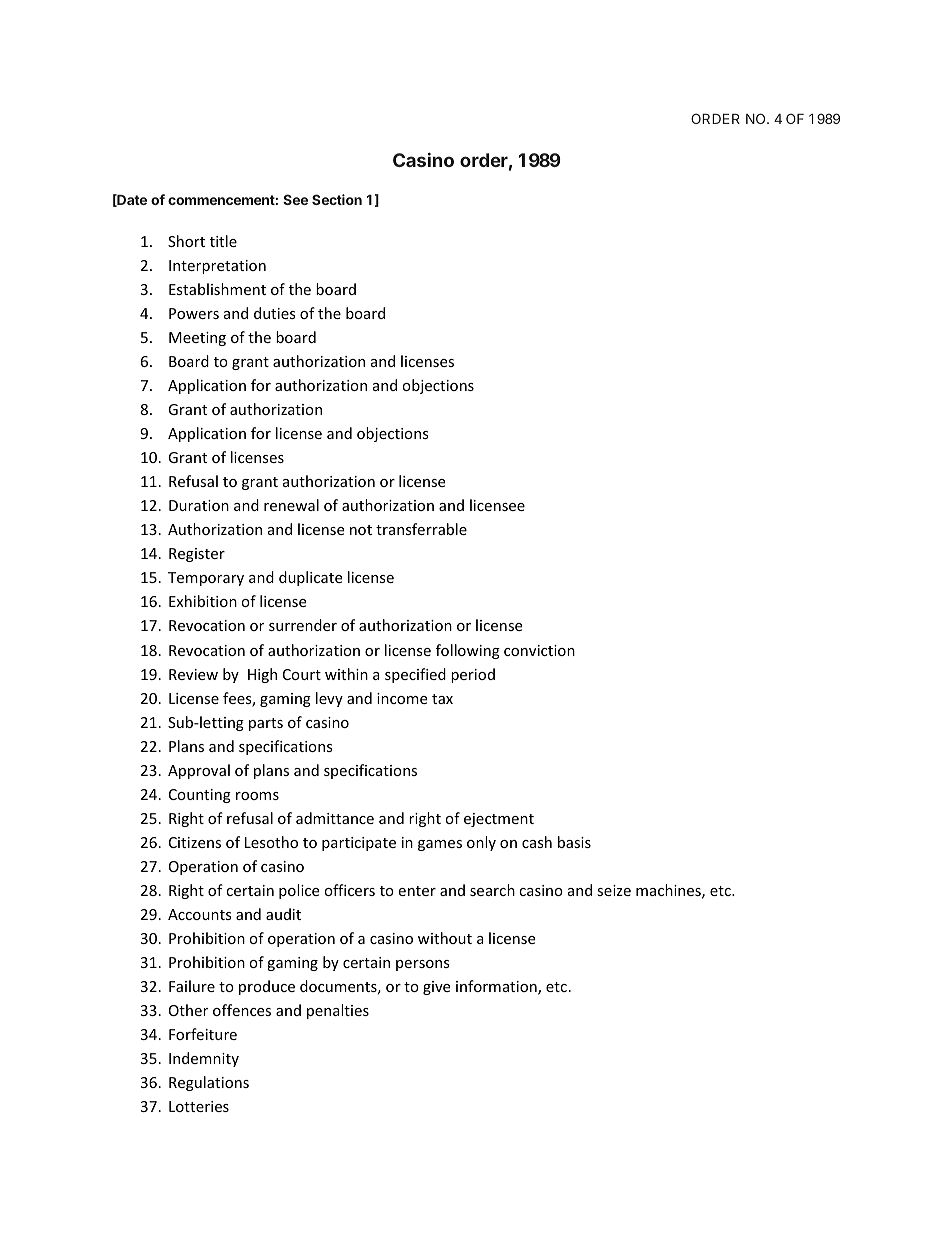 The width and height of the screenshot is (952, 1233). What do you see at coordinates (266, 724) in the screenshot?
I see `parts` at bounding box center [266, 724].
